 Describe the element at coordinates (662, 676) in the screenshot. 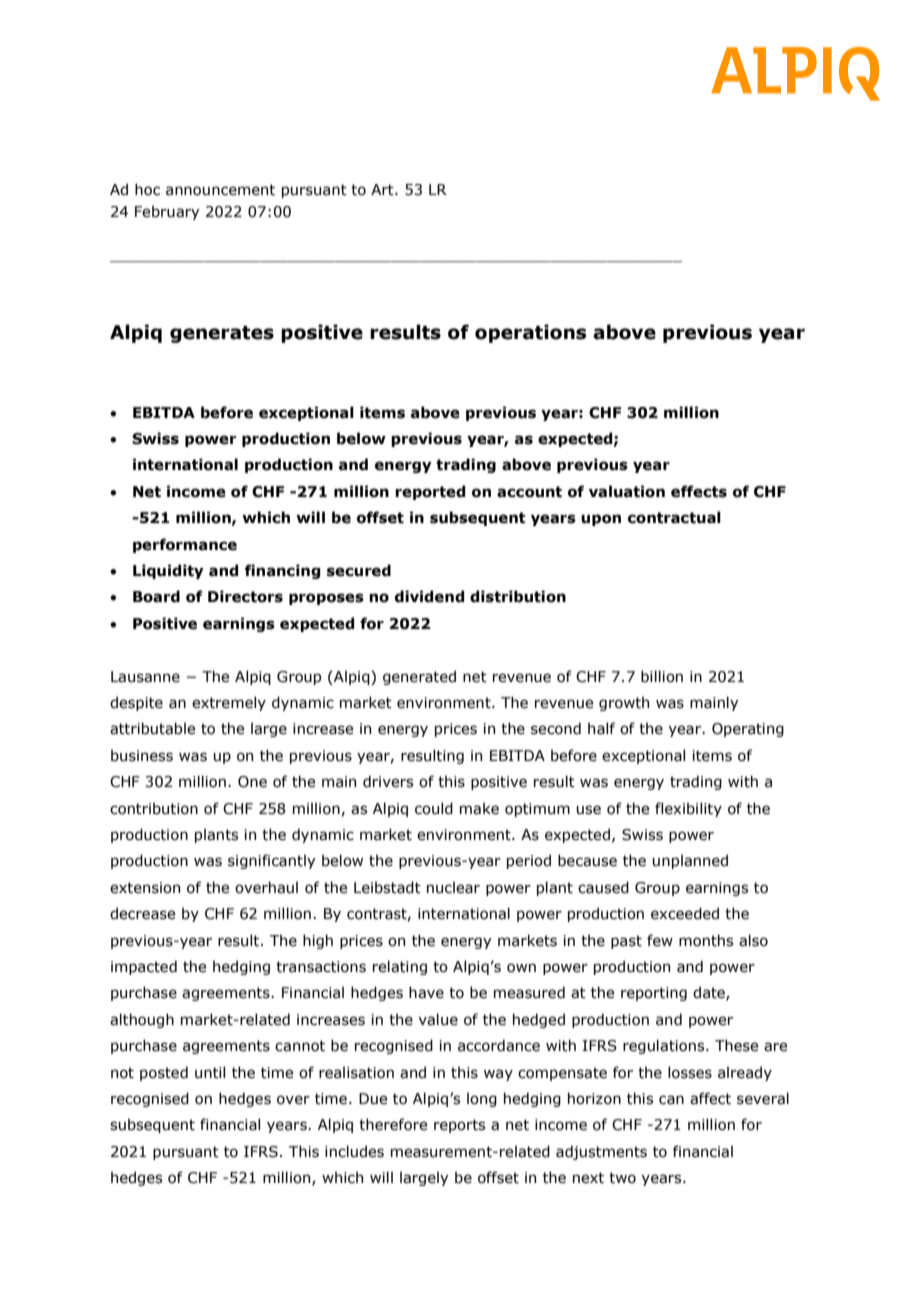

I see `billion` at that location.
